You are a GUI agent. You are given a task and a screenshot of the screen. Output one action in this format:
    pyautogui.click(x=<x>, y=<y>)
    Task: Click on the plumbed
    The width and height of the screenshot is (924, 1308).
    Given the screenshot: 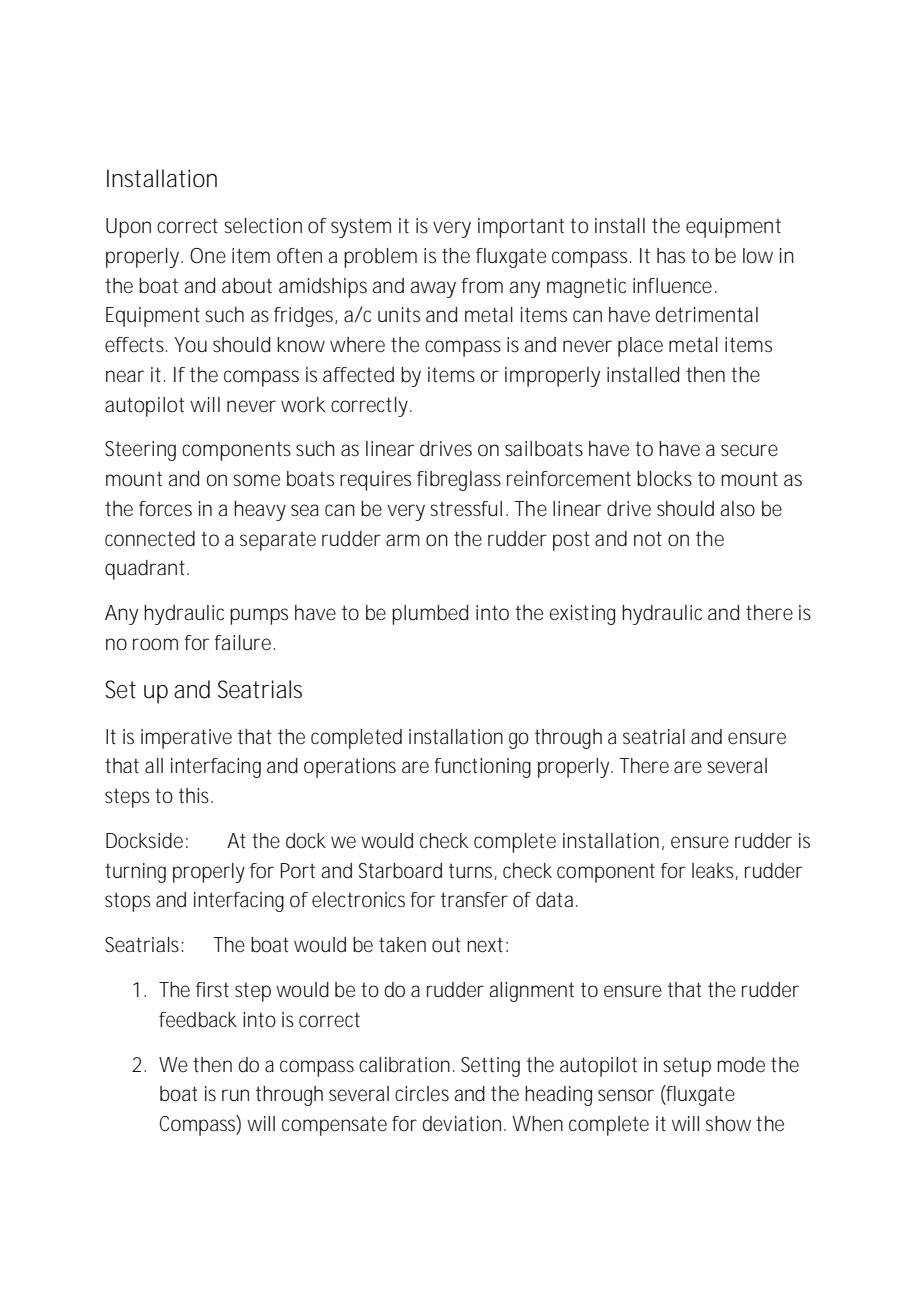 What is the action you would take?
    pyautogui.click(x=430, y=615)
